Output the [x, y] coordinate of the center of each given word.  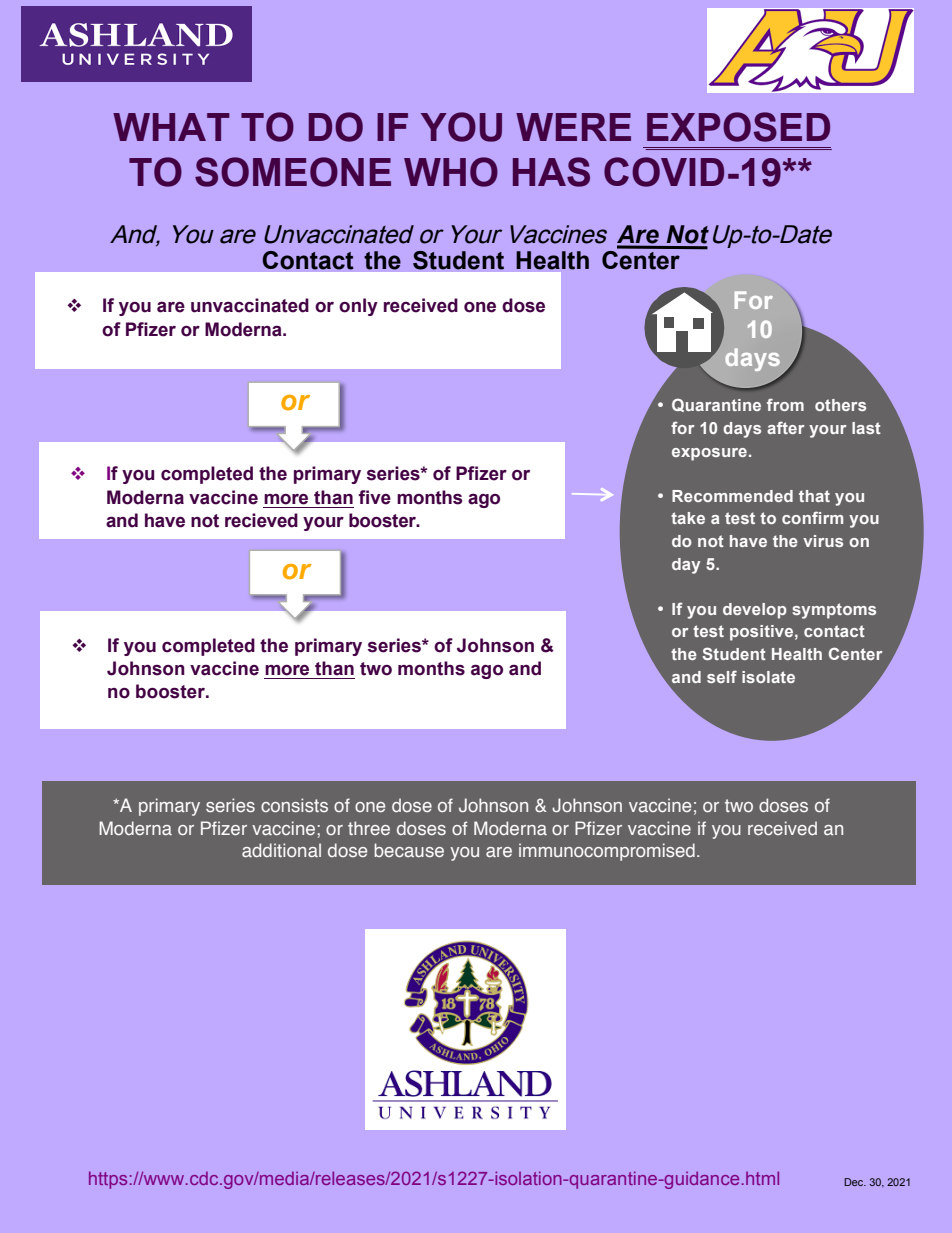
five [375, 497]
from [785, 404]
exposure [709, 454]
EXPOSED [738, 127]
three [369, 828]
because [409, 850]
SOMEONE [293, 172]
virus [823, 541]
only [358, 307]
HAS [551, 172]
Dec [855, 1182]
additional [281, 850]
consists [294, 805]
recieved [261, 520]
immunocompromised [607, 852]
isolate [768, 677]
